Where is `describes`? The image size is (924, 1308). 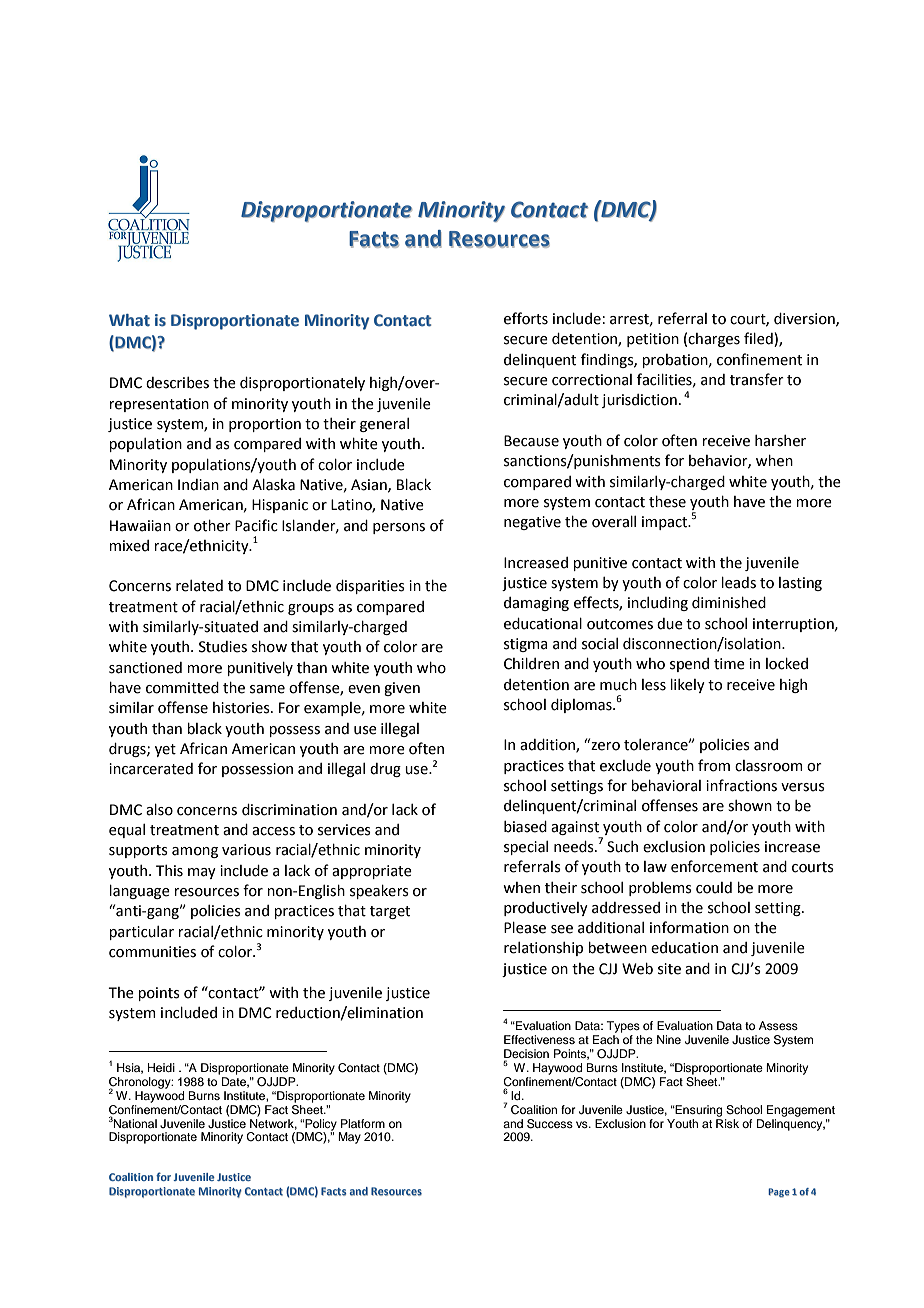 describes is located at coordinates (177, 383).
